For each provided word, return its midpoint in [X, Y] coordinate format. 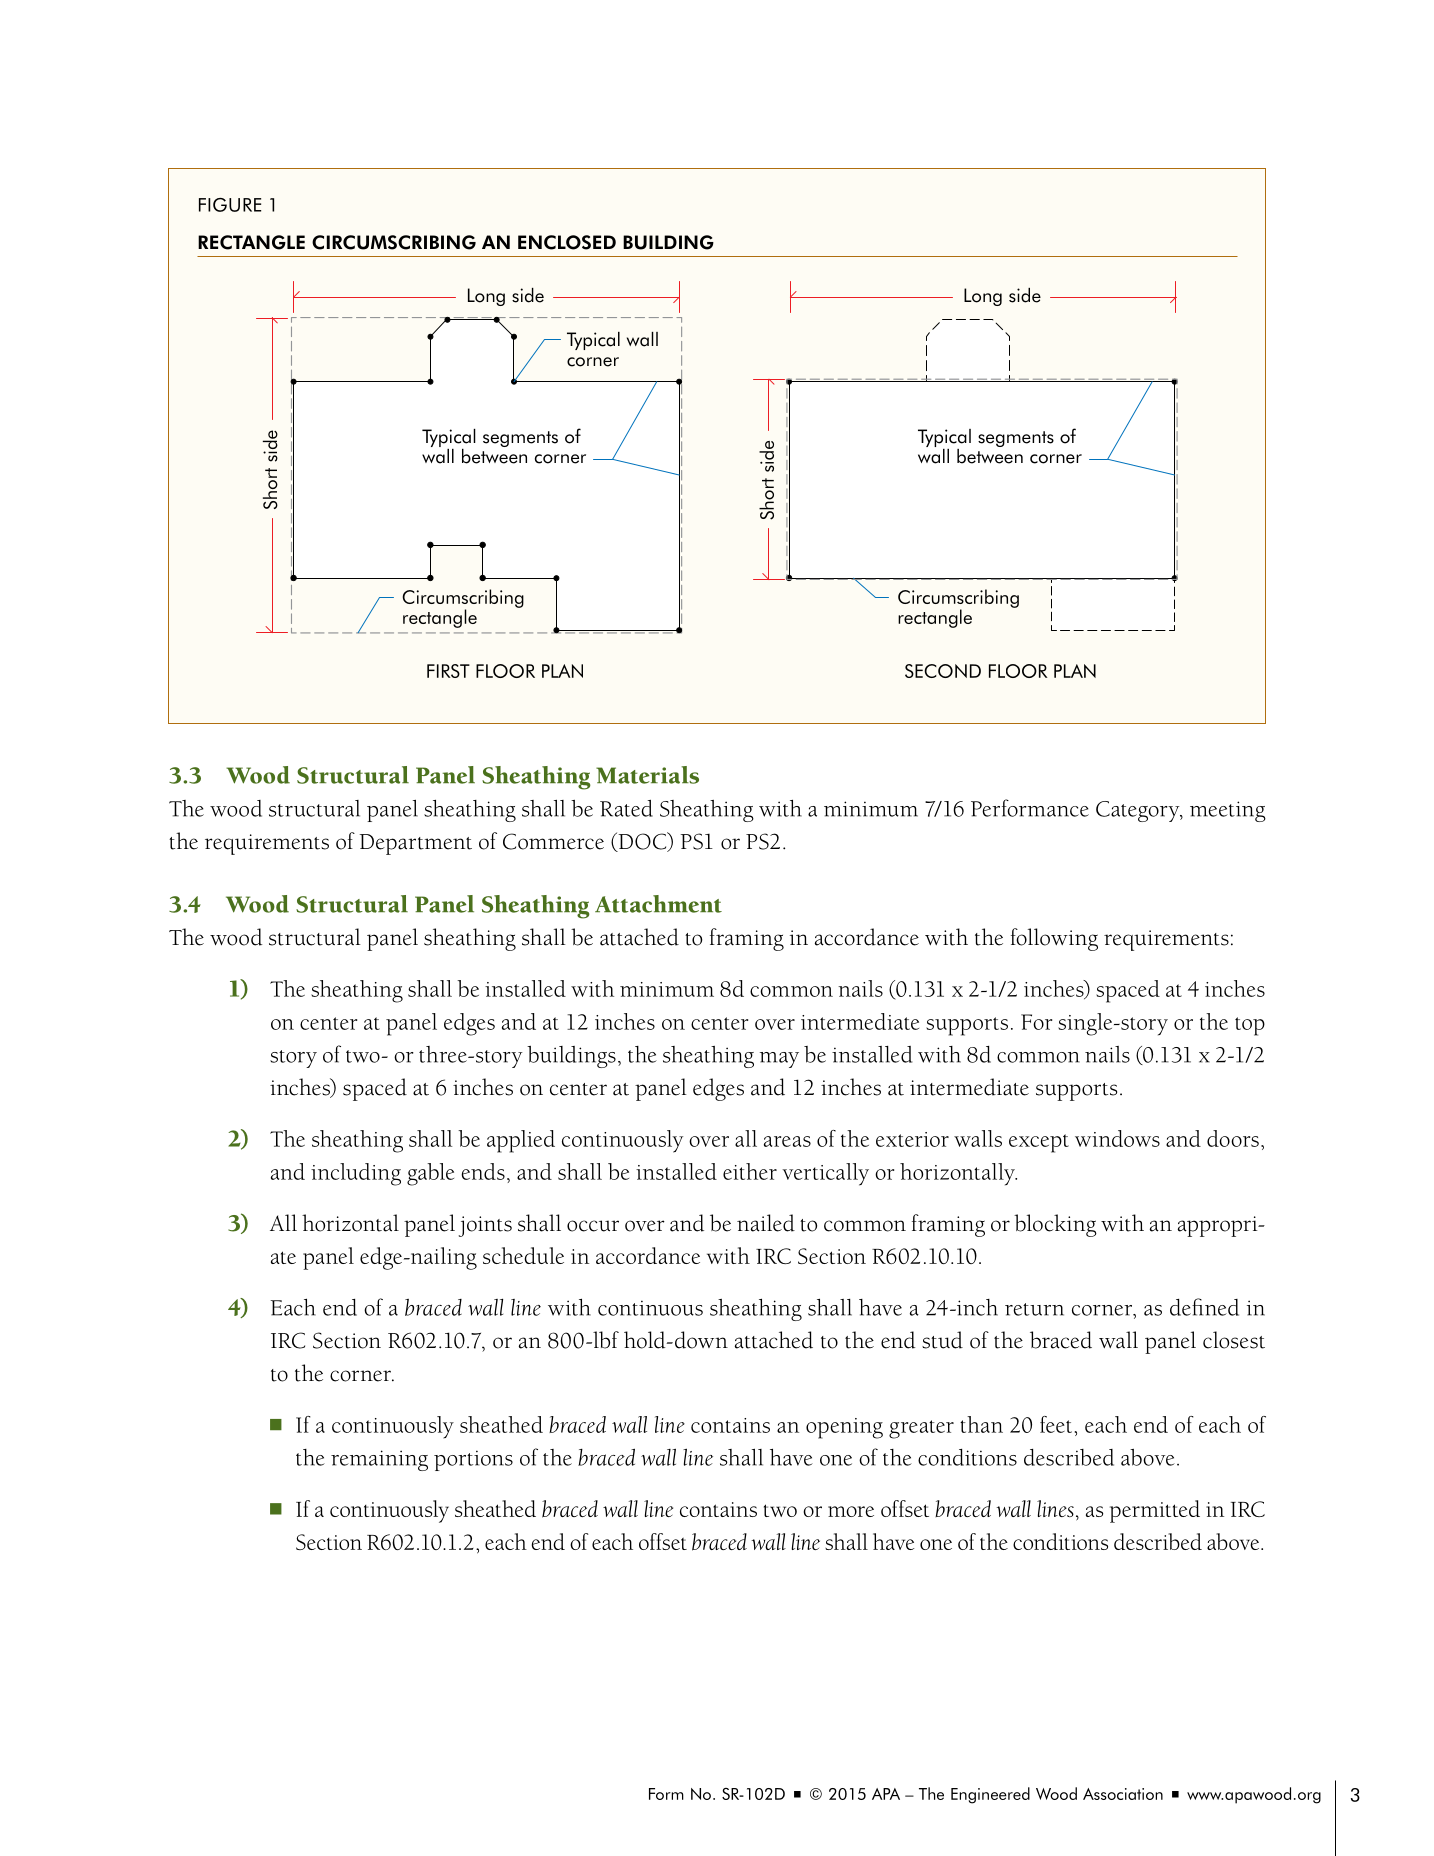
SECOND [943, 671]
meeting [1228, 811]
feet [1057, 1424]
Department [415, 844]
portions [473, 1460]
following [1054, 939]
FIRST [448, 671]
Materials [647, 775]
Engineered [990, 1795]
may [779, 1060]
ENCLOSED [567, 242]
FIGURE [230, 205]
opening [844, 1428]
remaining [379, 1460]
